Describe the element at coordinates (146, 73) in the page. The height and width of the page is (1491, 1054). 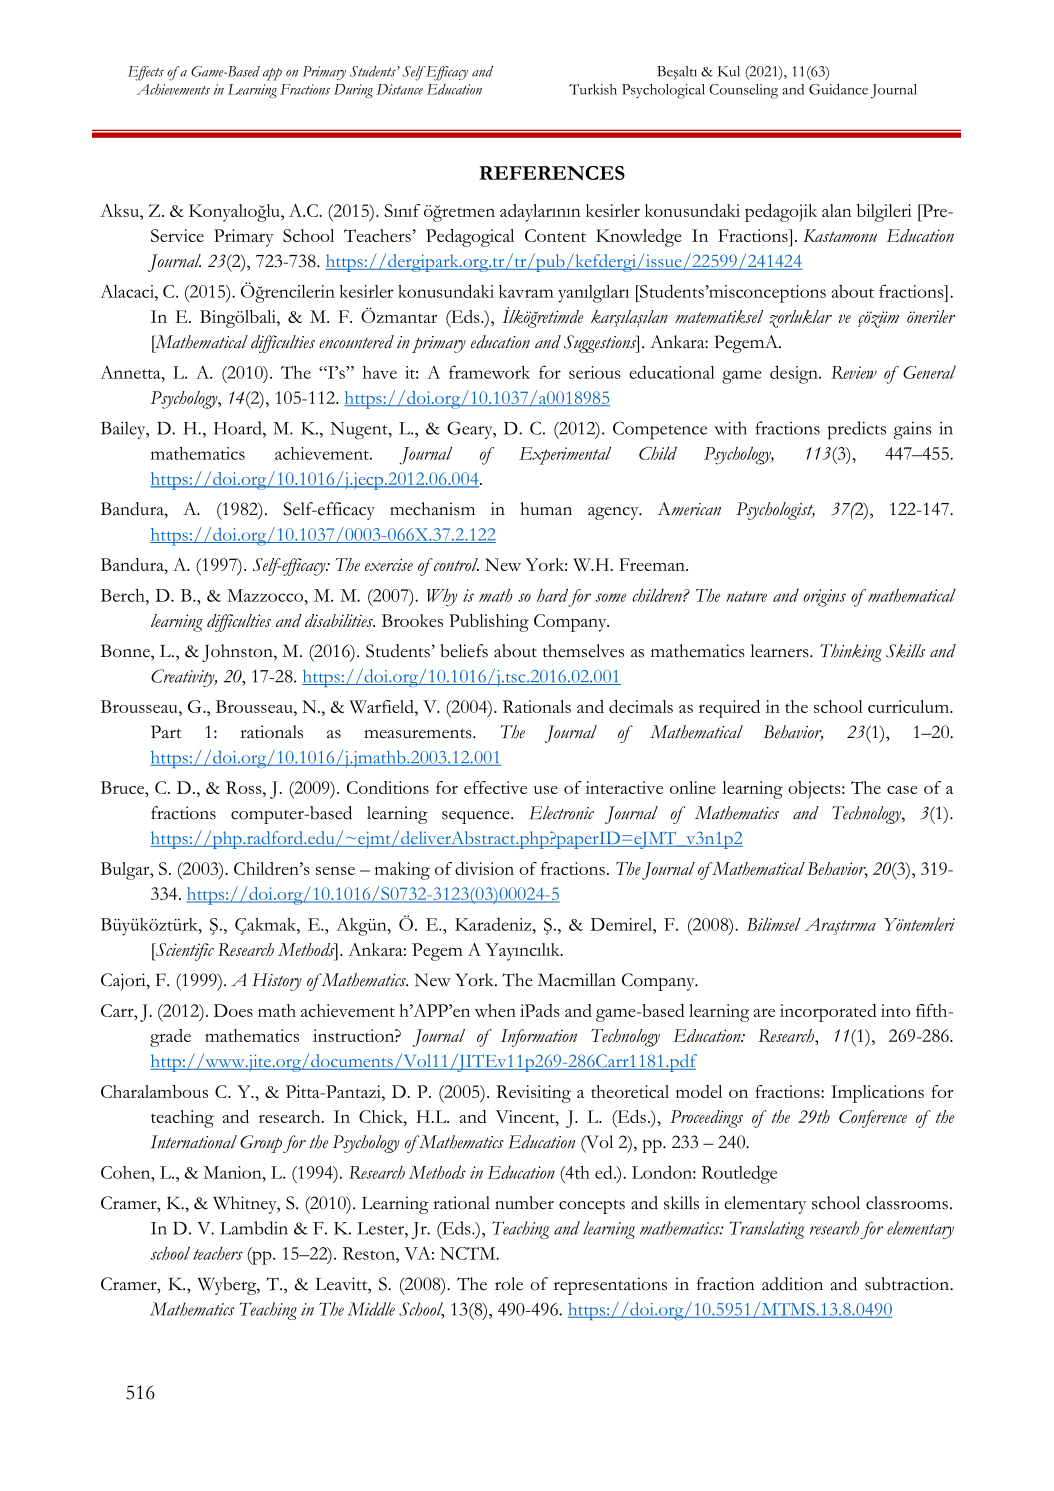
I see `Effects` at that location.
